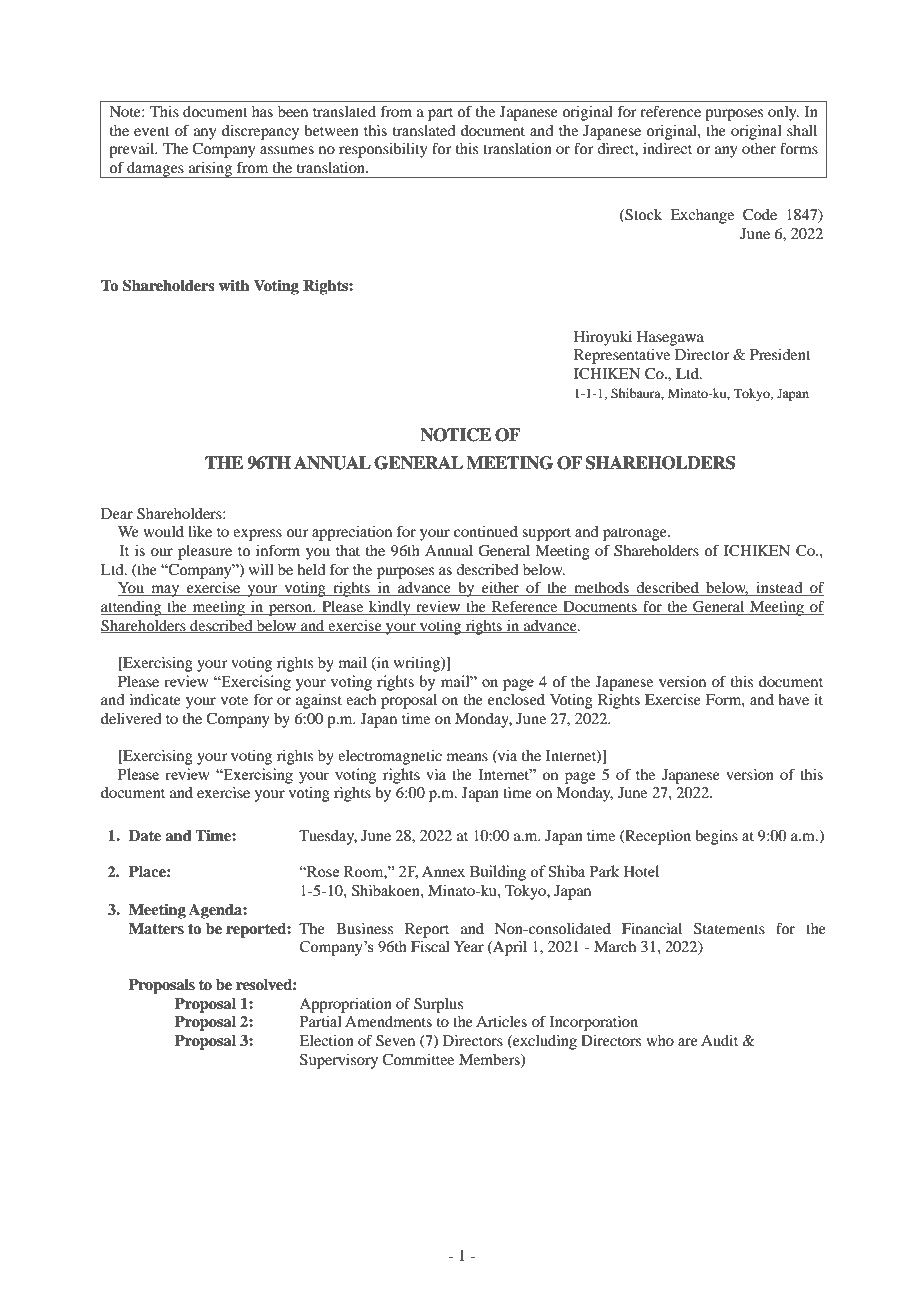 The height and width of the document is (1308, 924). I want to click on Tuesday, so click(328, 837).
